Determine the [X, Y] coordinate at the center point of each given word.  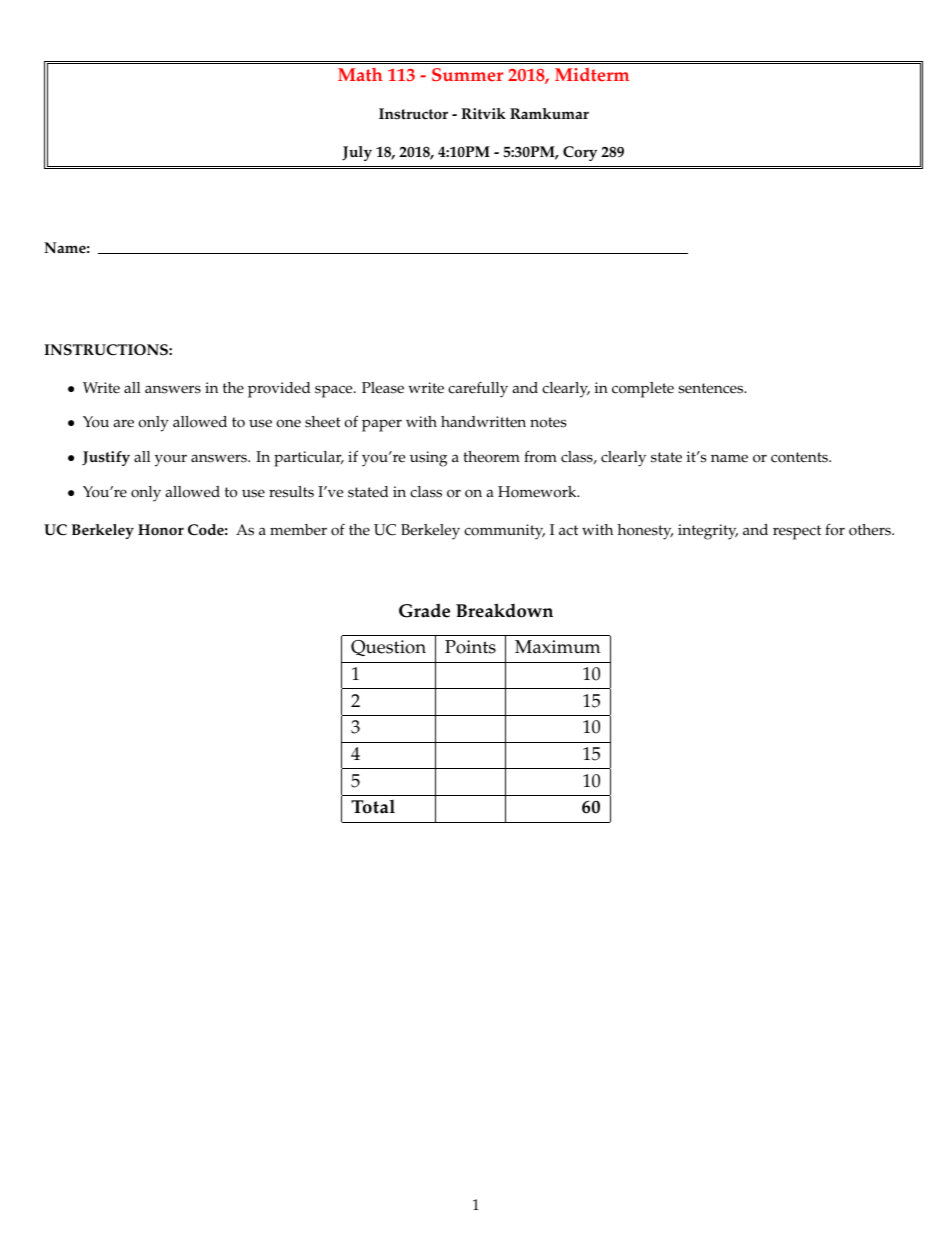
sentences [712, 388]
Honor [161, 529]
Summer [467, 74]
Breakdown [504, 610]
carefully [478, 389]
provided [279, 390]
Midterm [592, 75]
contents [800, 457]
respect [797, 532]
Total [373, 807]
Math [360, 74]
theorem [491, 457]
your [171, 460]
